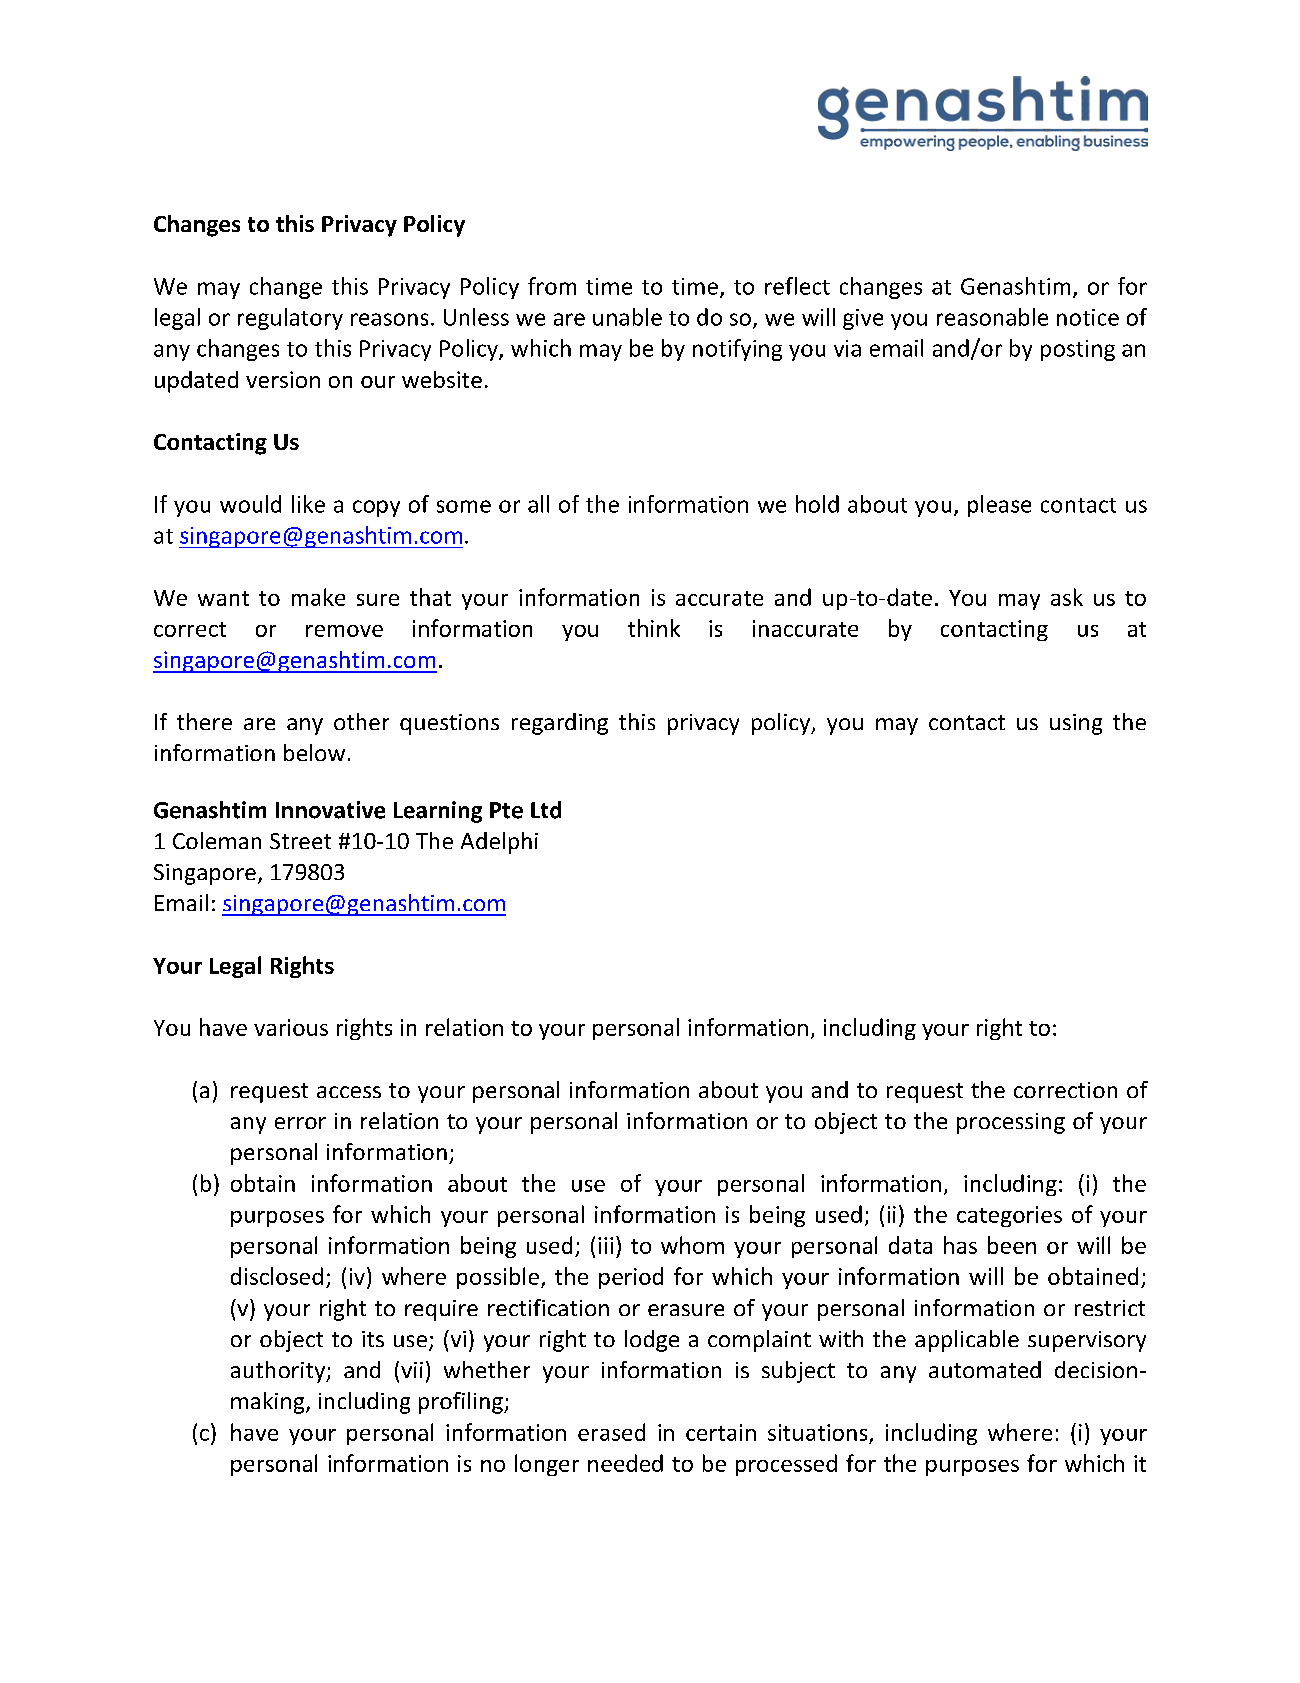 Image resolution: width=1300 pixels, height=1683 pixels. I want to click on whom, so click(692, 1245).
